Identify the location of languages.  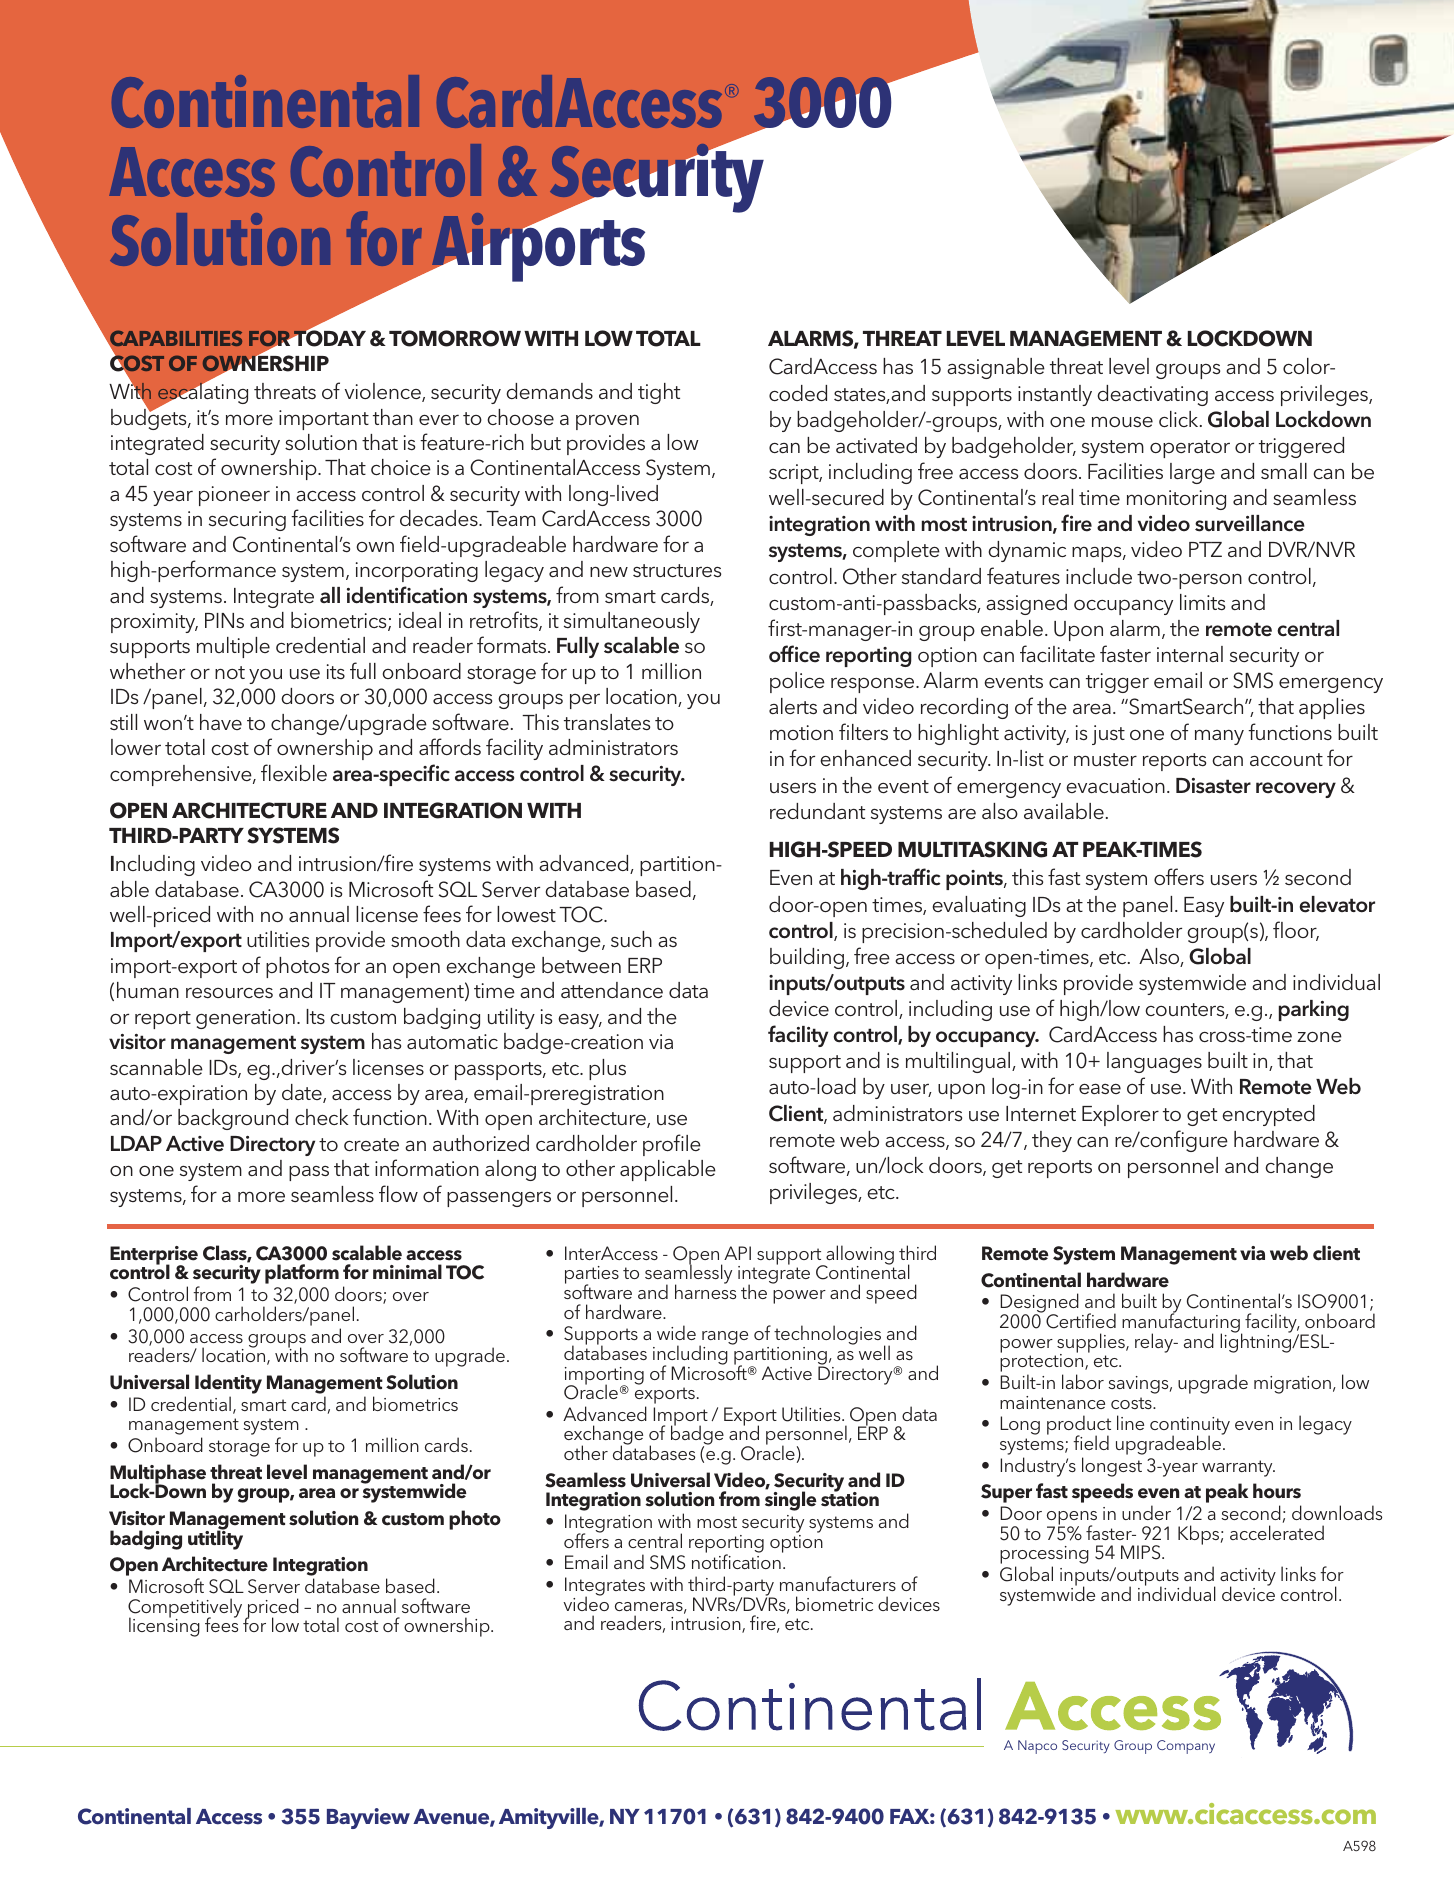
(1154, 1062).
